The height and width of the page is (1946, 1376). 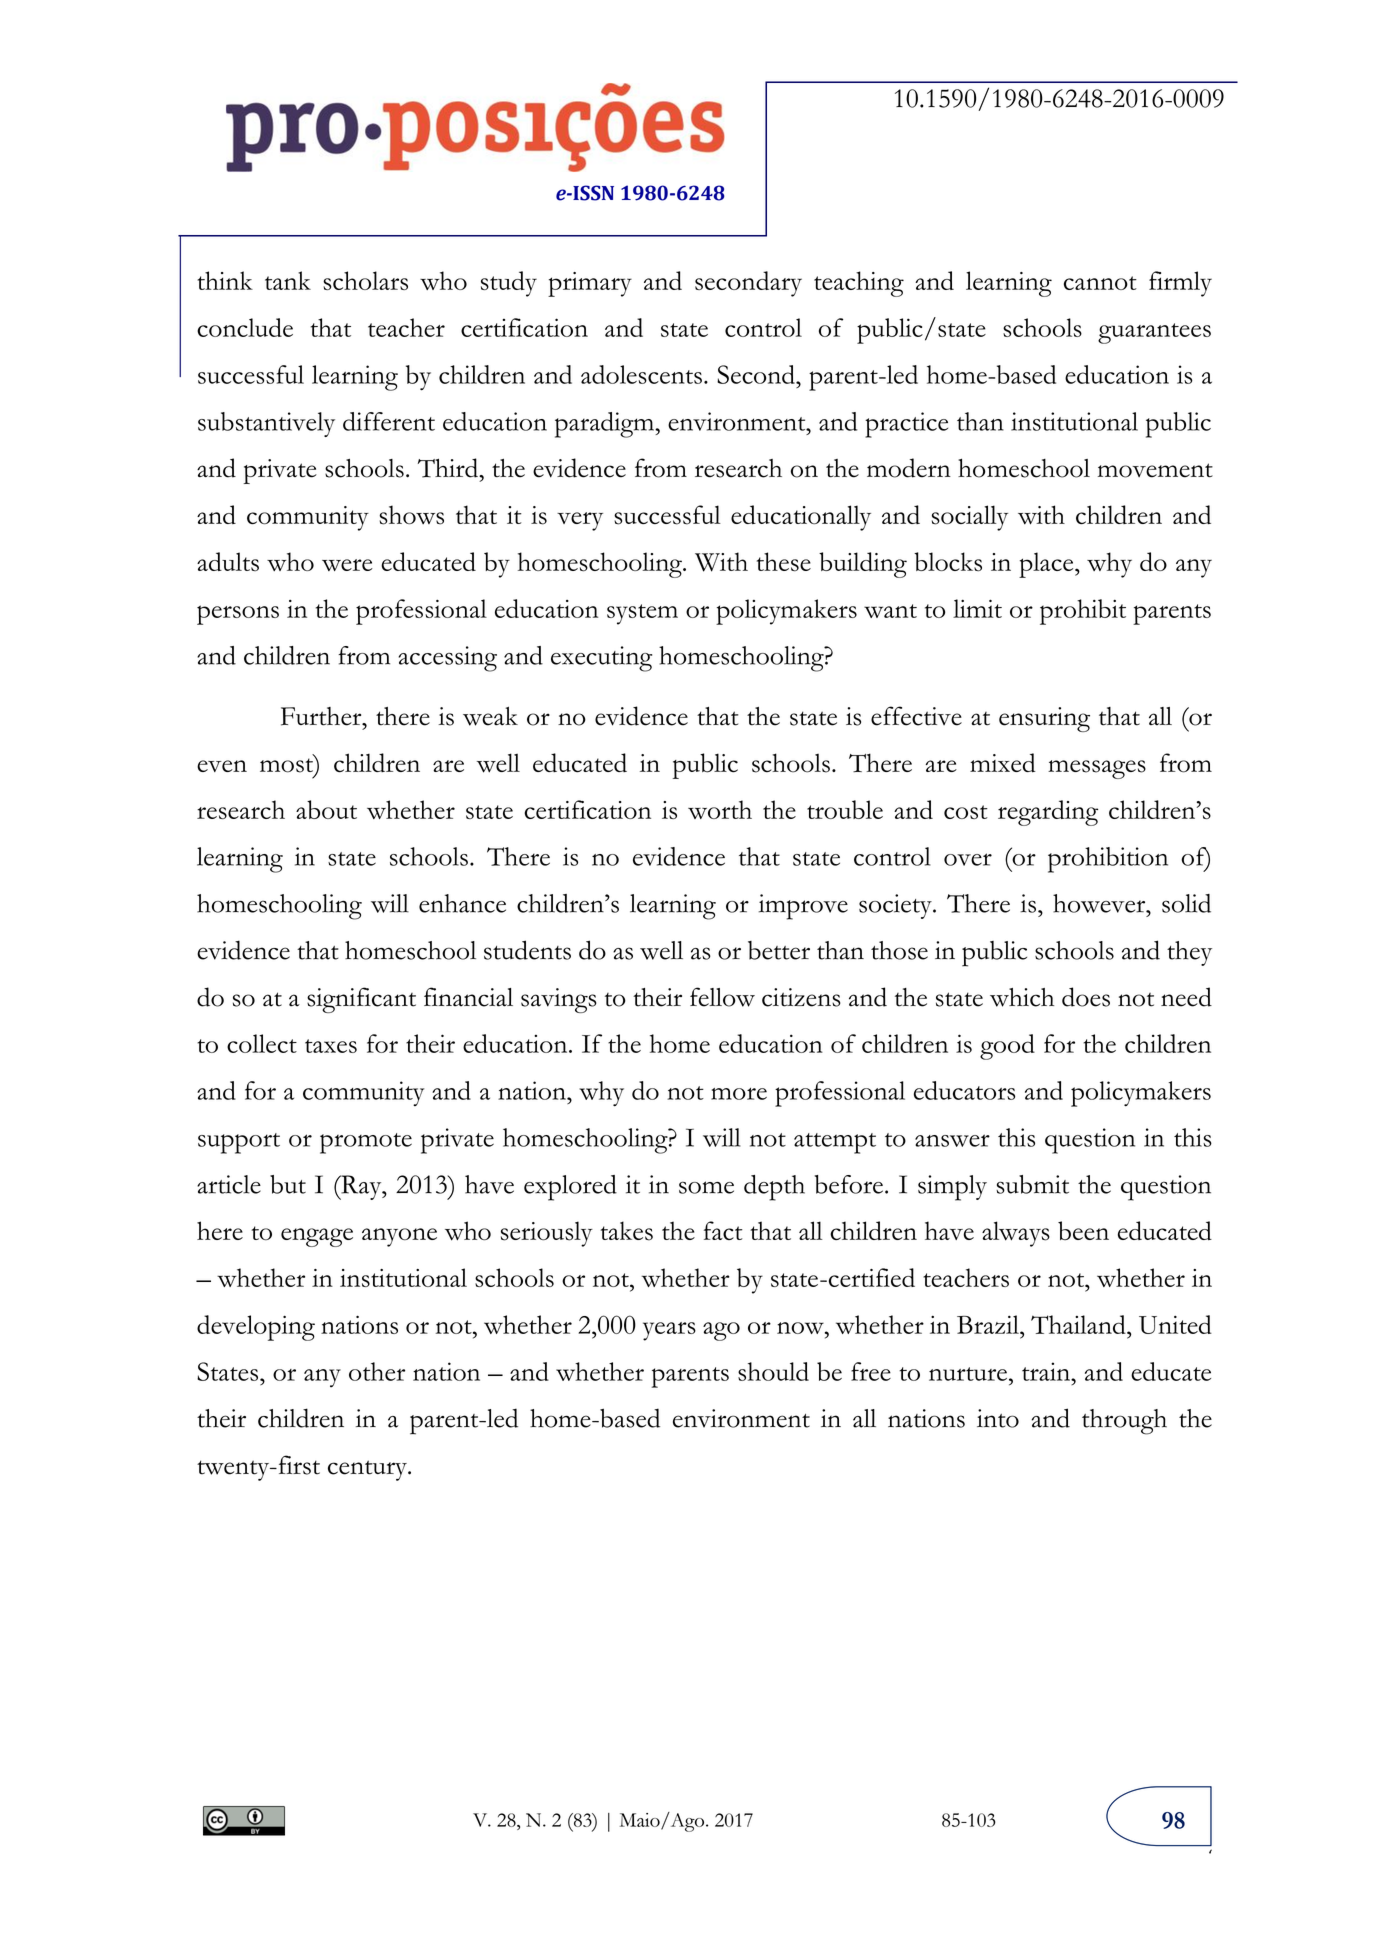 What do you see at coordinates (365, 280) in the page?
I see `scholars` at bounding box center [365, 280].
